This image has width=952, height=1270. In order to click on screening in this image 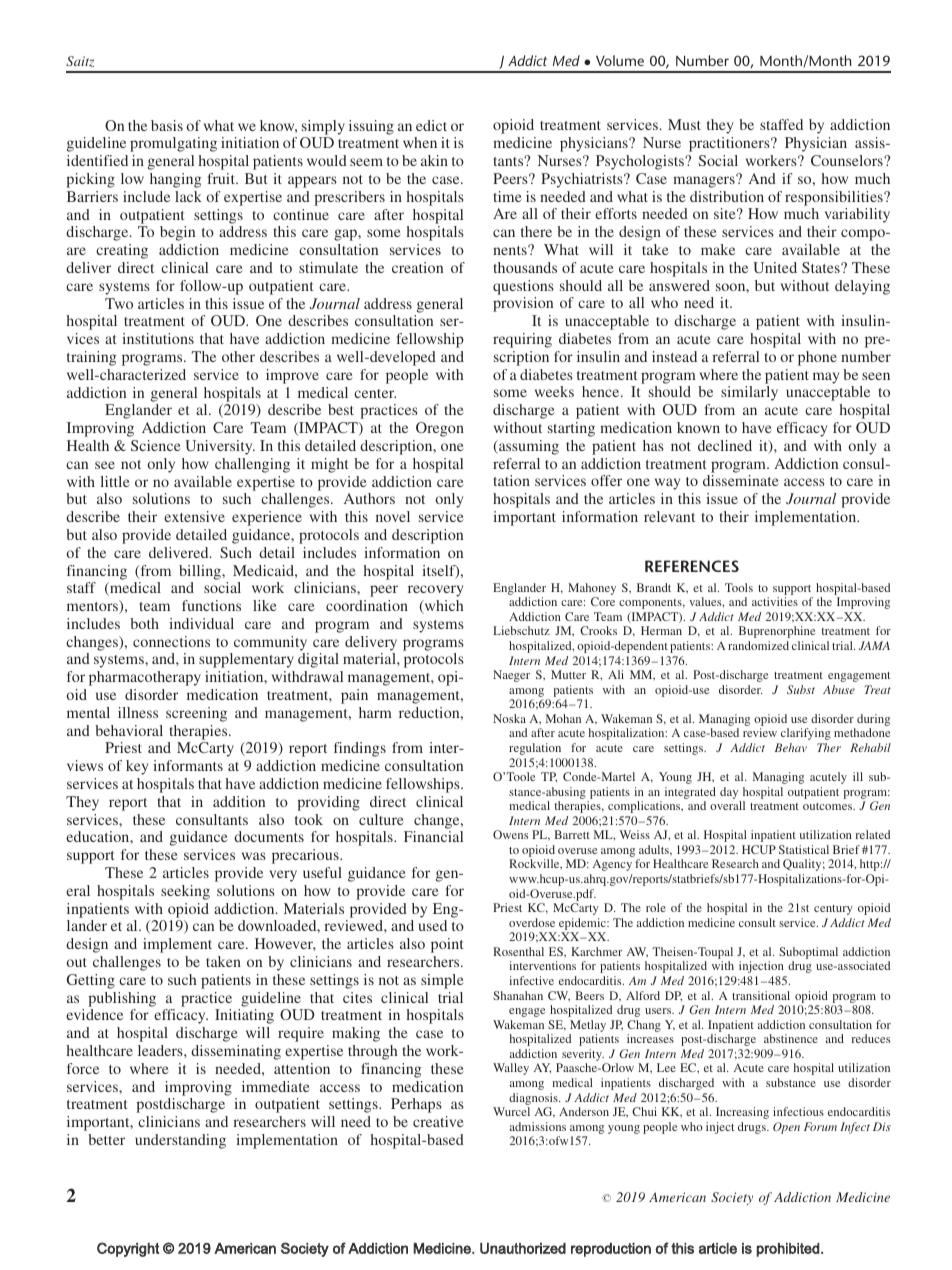, I will do `click(196, 714)`.
